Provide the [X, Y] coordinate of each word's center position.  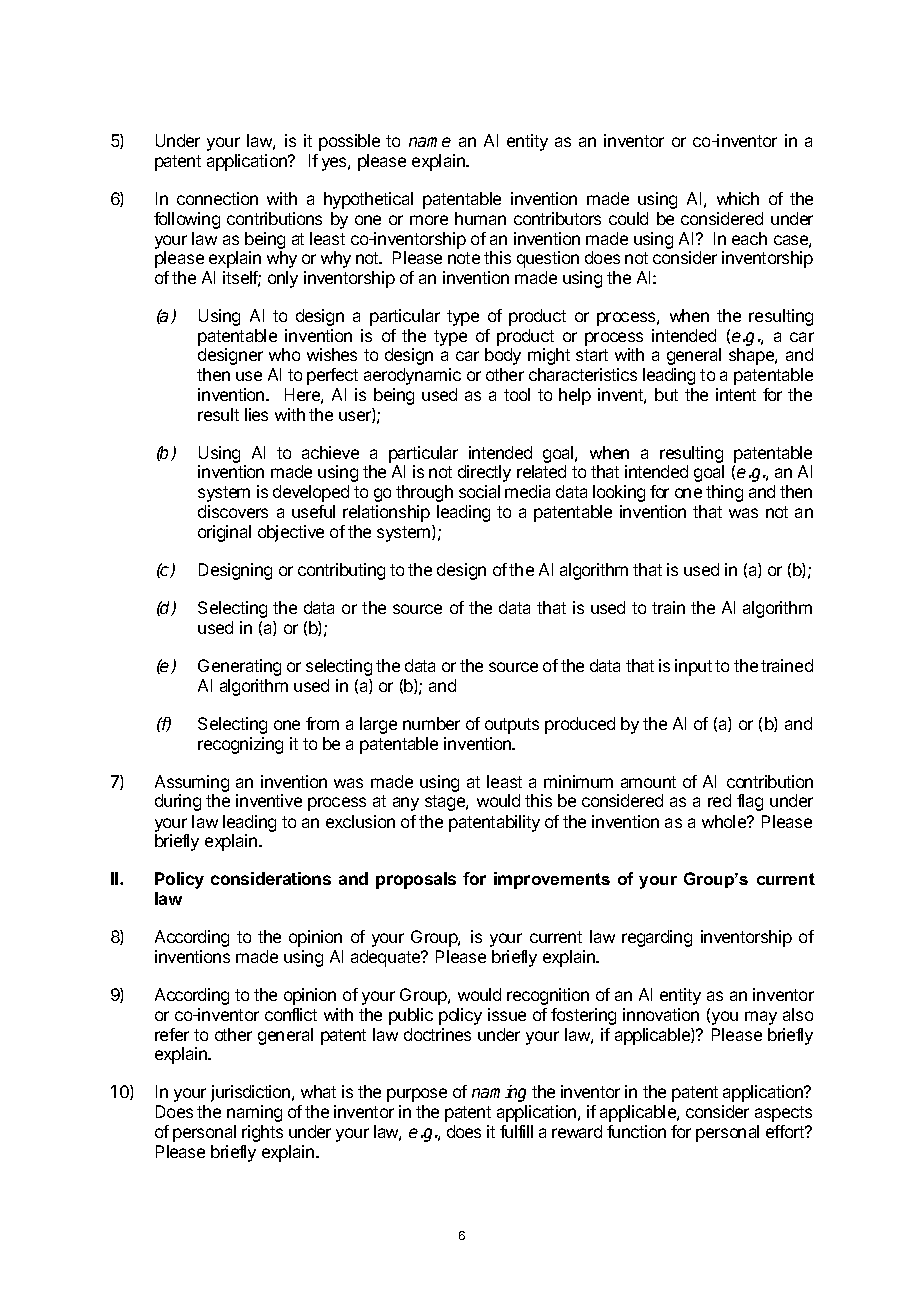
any [406, 804]
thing [724, 493]
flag [750, 802]
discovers [233, 511]
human [480, 218]
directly [484, 473]
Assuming [192, 785]
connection [217, 198]
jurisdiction [252, 1093]
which [738, 198]
